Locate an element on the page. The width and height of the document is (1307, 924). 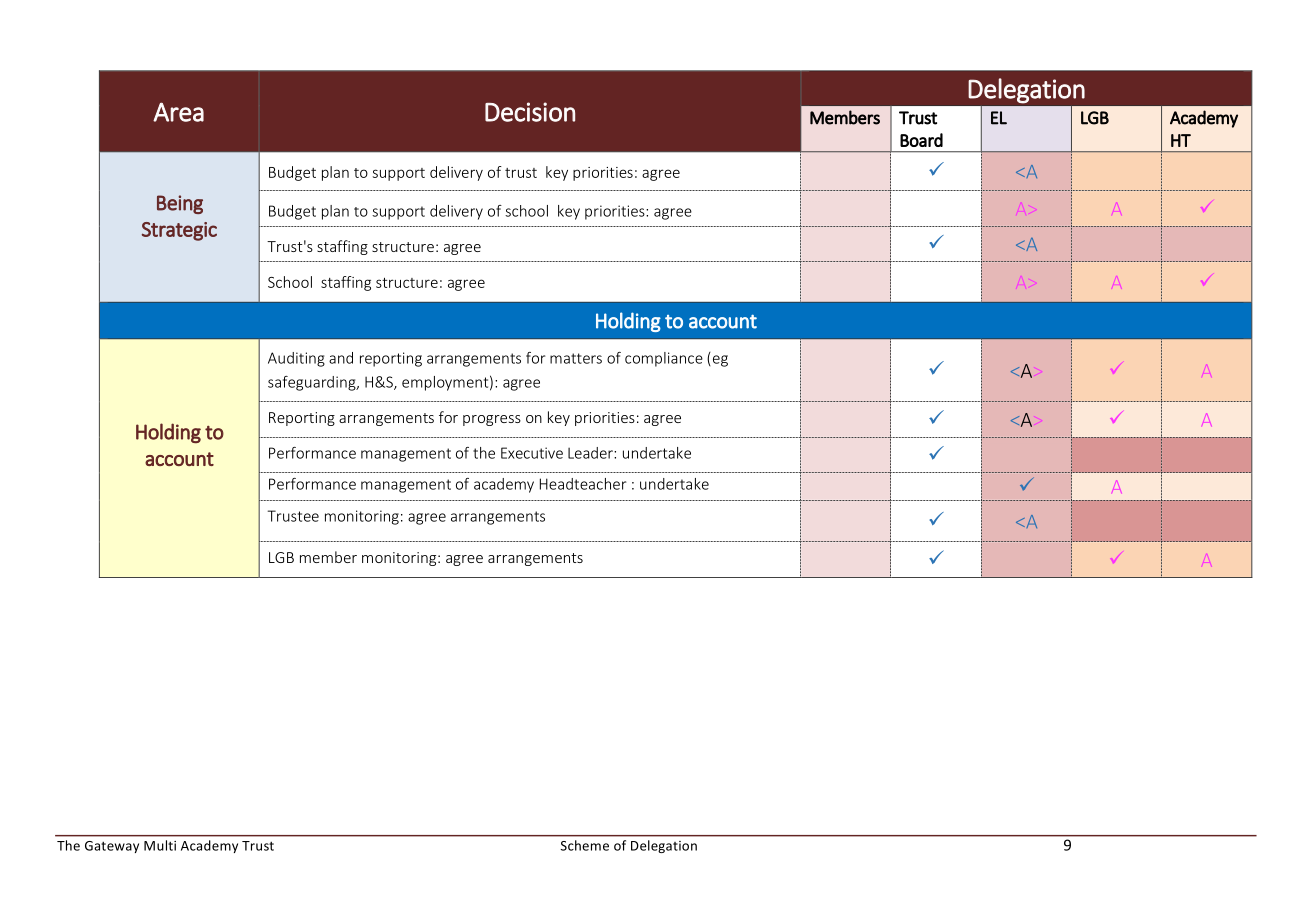
matters is located at coordinates (576, 358).
